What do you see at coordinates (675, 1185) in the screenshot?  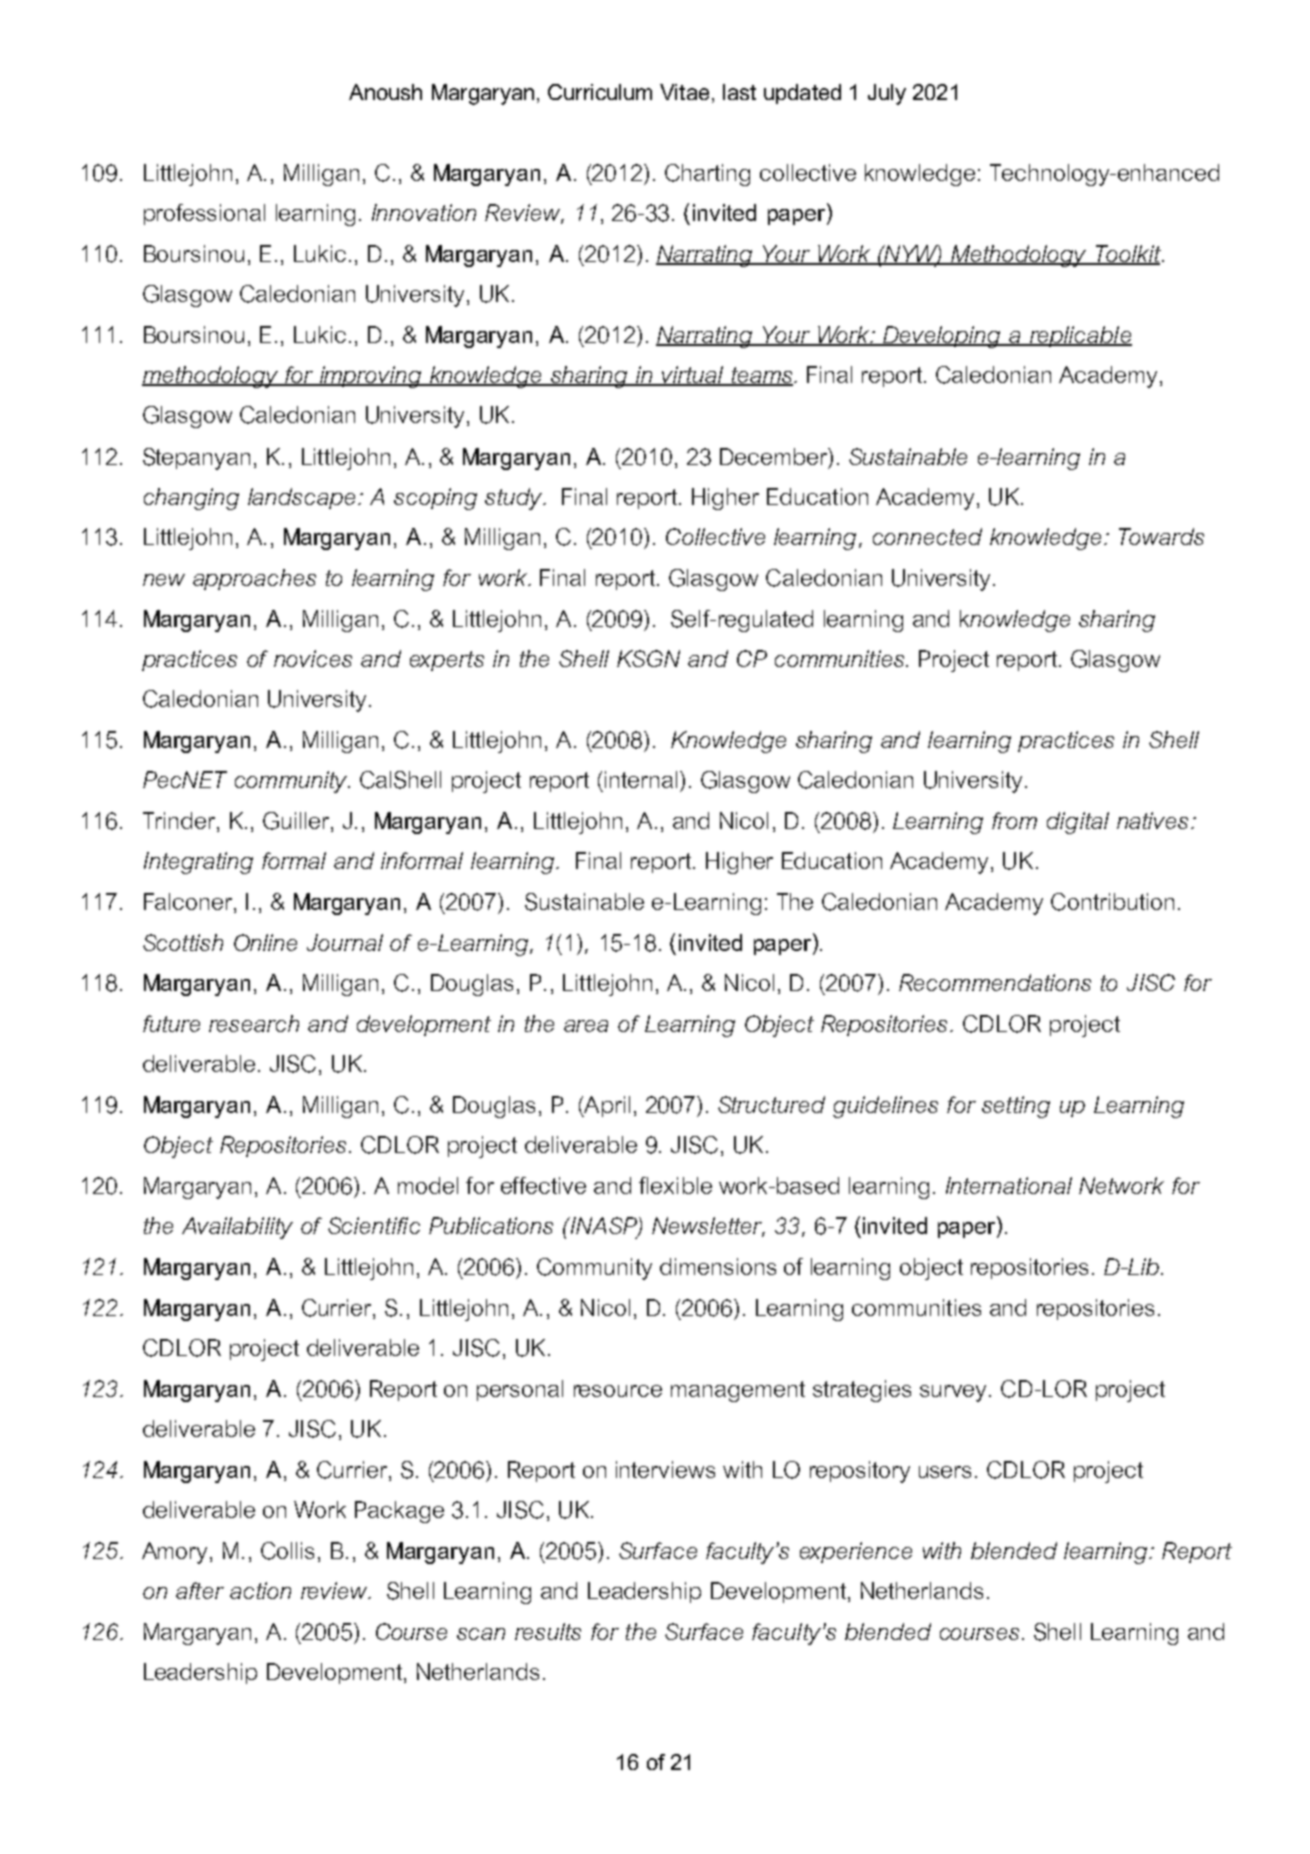 I see `flexible` at bounding box center [675, 1185].
